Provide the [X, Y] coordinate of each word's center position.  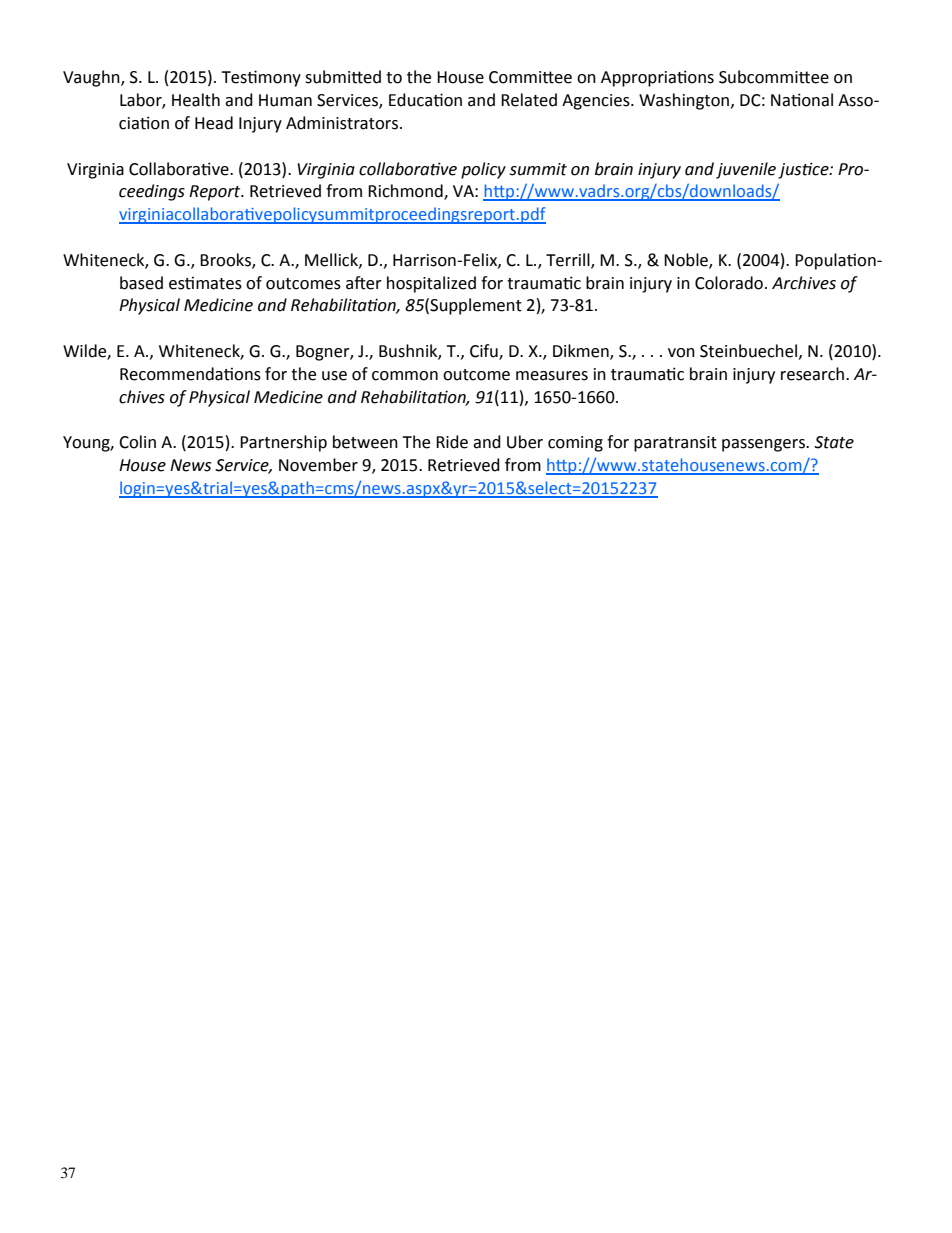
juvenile [746, 170]
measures [552, 376]
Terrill [569, 260]
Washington [685, 101]
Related [529, 100]
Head [214, 123]
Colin [137, 442]
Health [196, 100]
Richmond [406, 192]
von [681, 353]
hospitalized [431, 284]
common [405, 376]
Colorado [729, 283]
